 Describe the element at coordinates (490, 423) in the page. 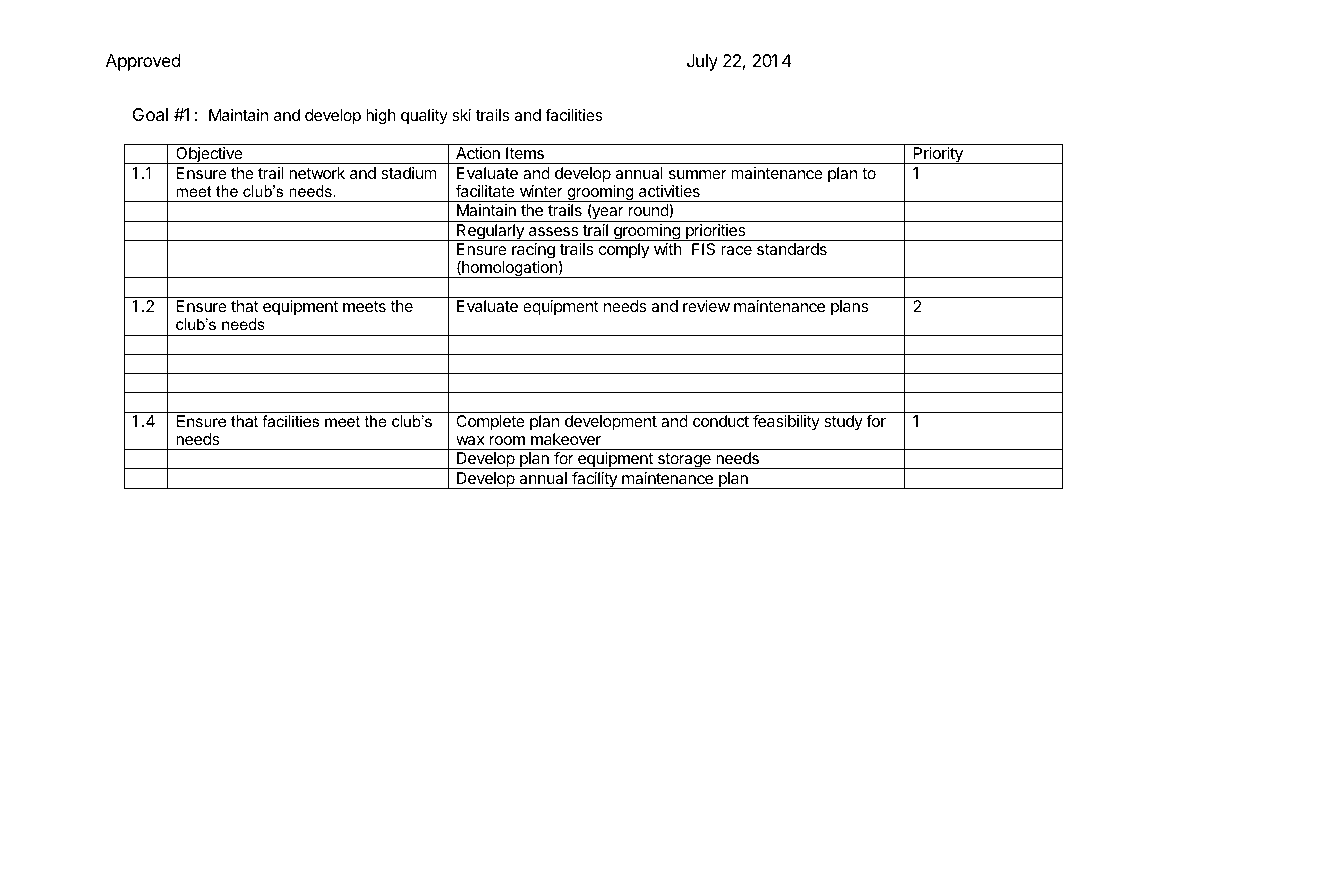

I see `Complete` at that location.
